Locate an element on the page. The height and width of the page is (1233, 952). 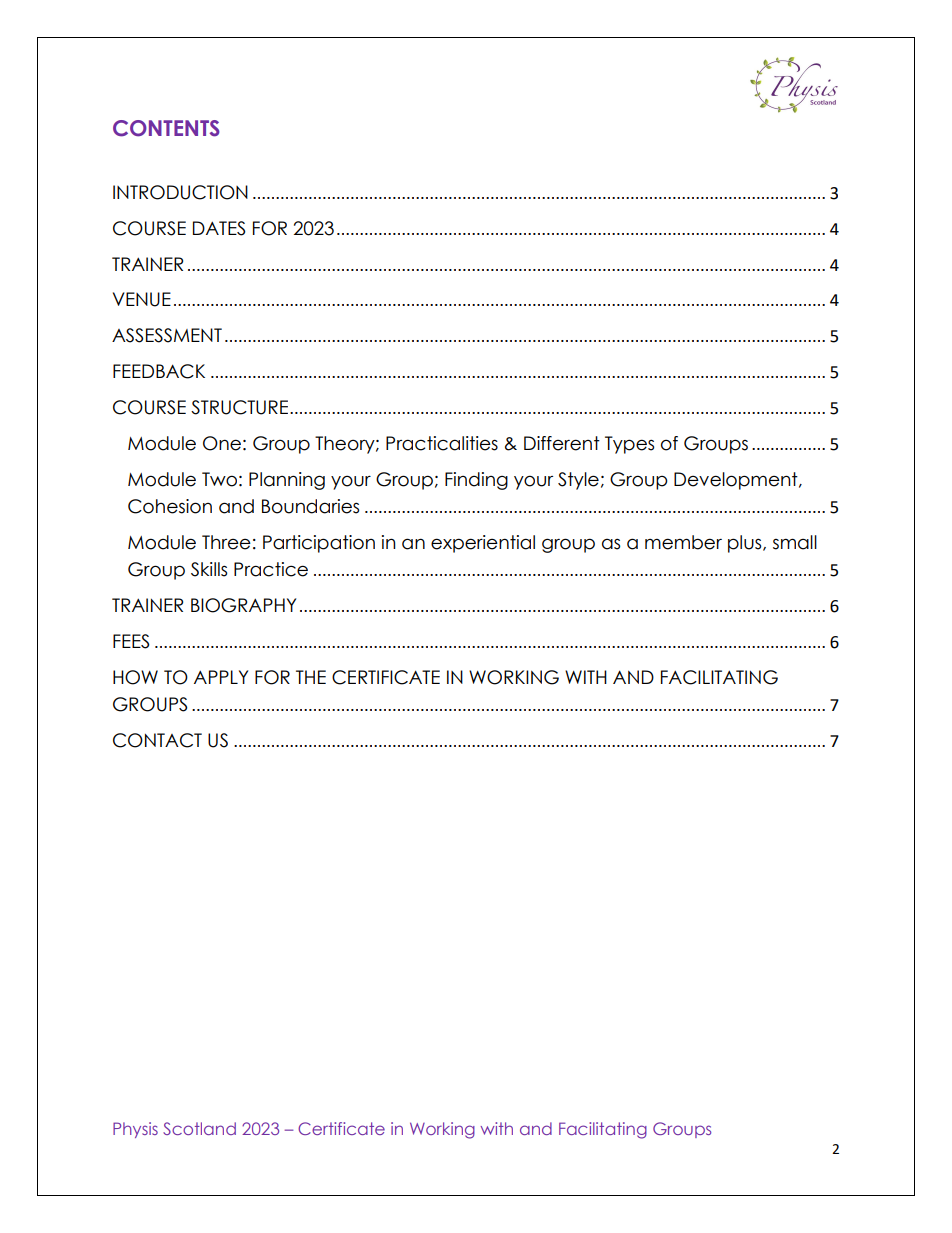
Types is located at coordinates (629, 445).
